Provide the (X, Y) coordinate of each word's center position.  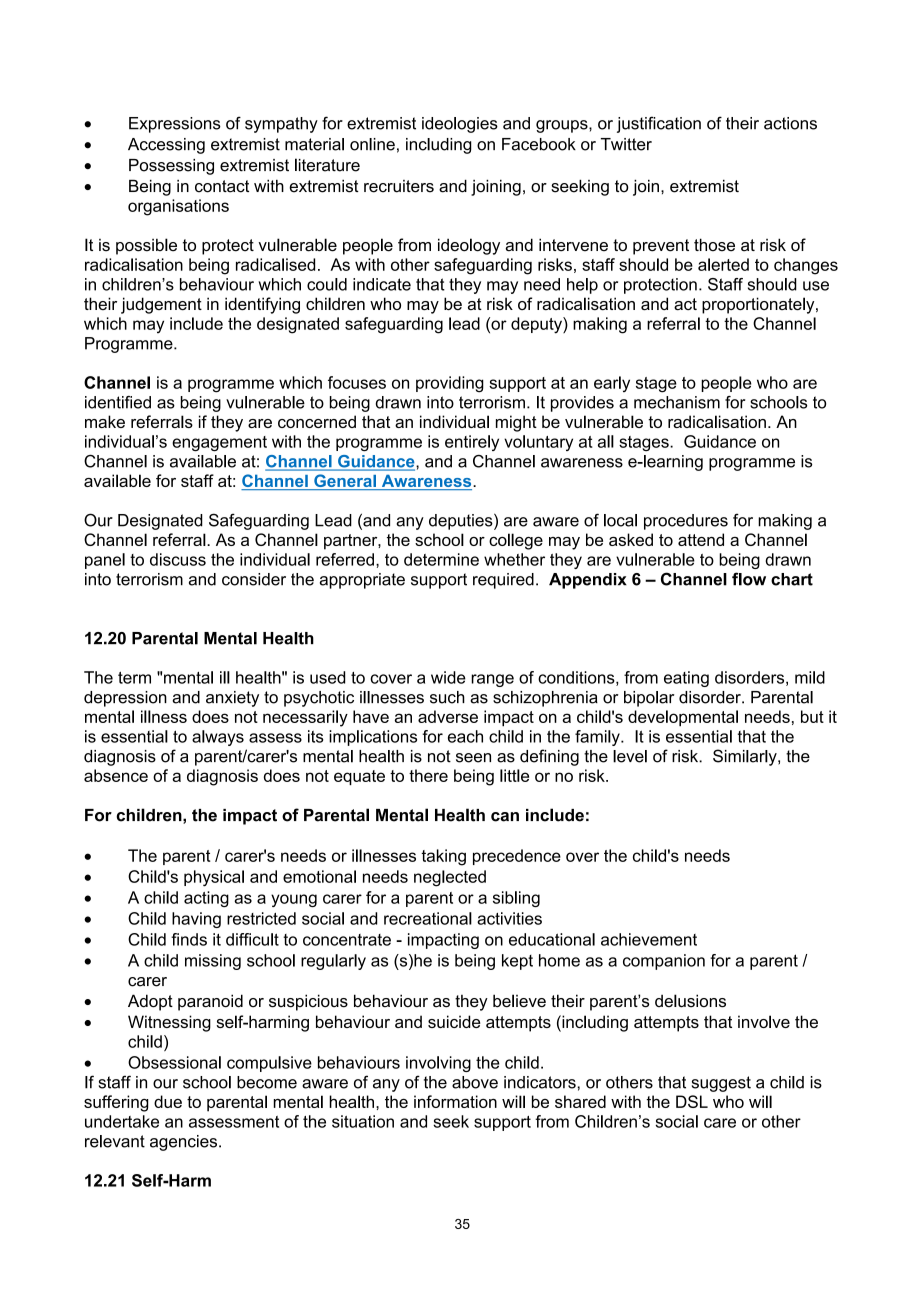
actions (790, 123)
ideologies (460, 125)
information (455, 1101)
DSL (692, 1101)
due (168, 1101)
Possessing (171, 167)
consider (254, 579)
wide (448, 677)
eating (686, 679)
